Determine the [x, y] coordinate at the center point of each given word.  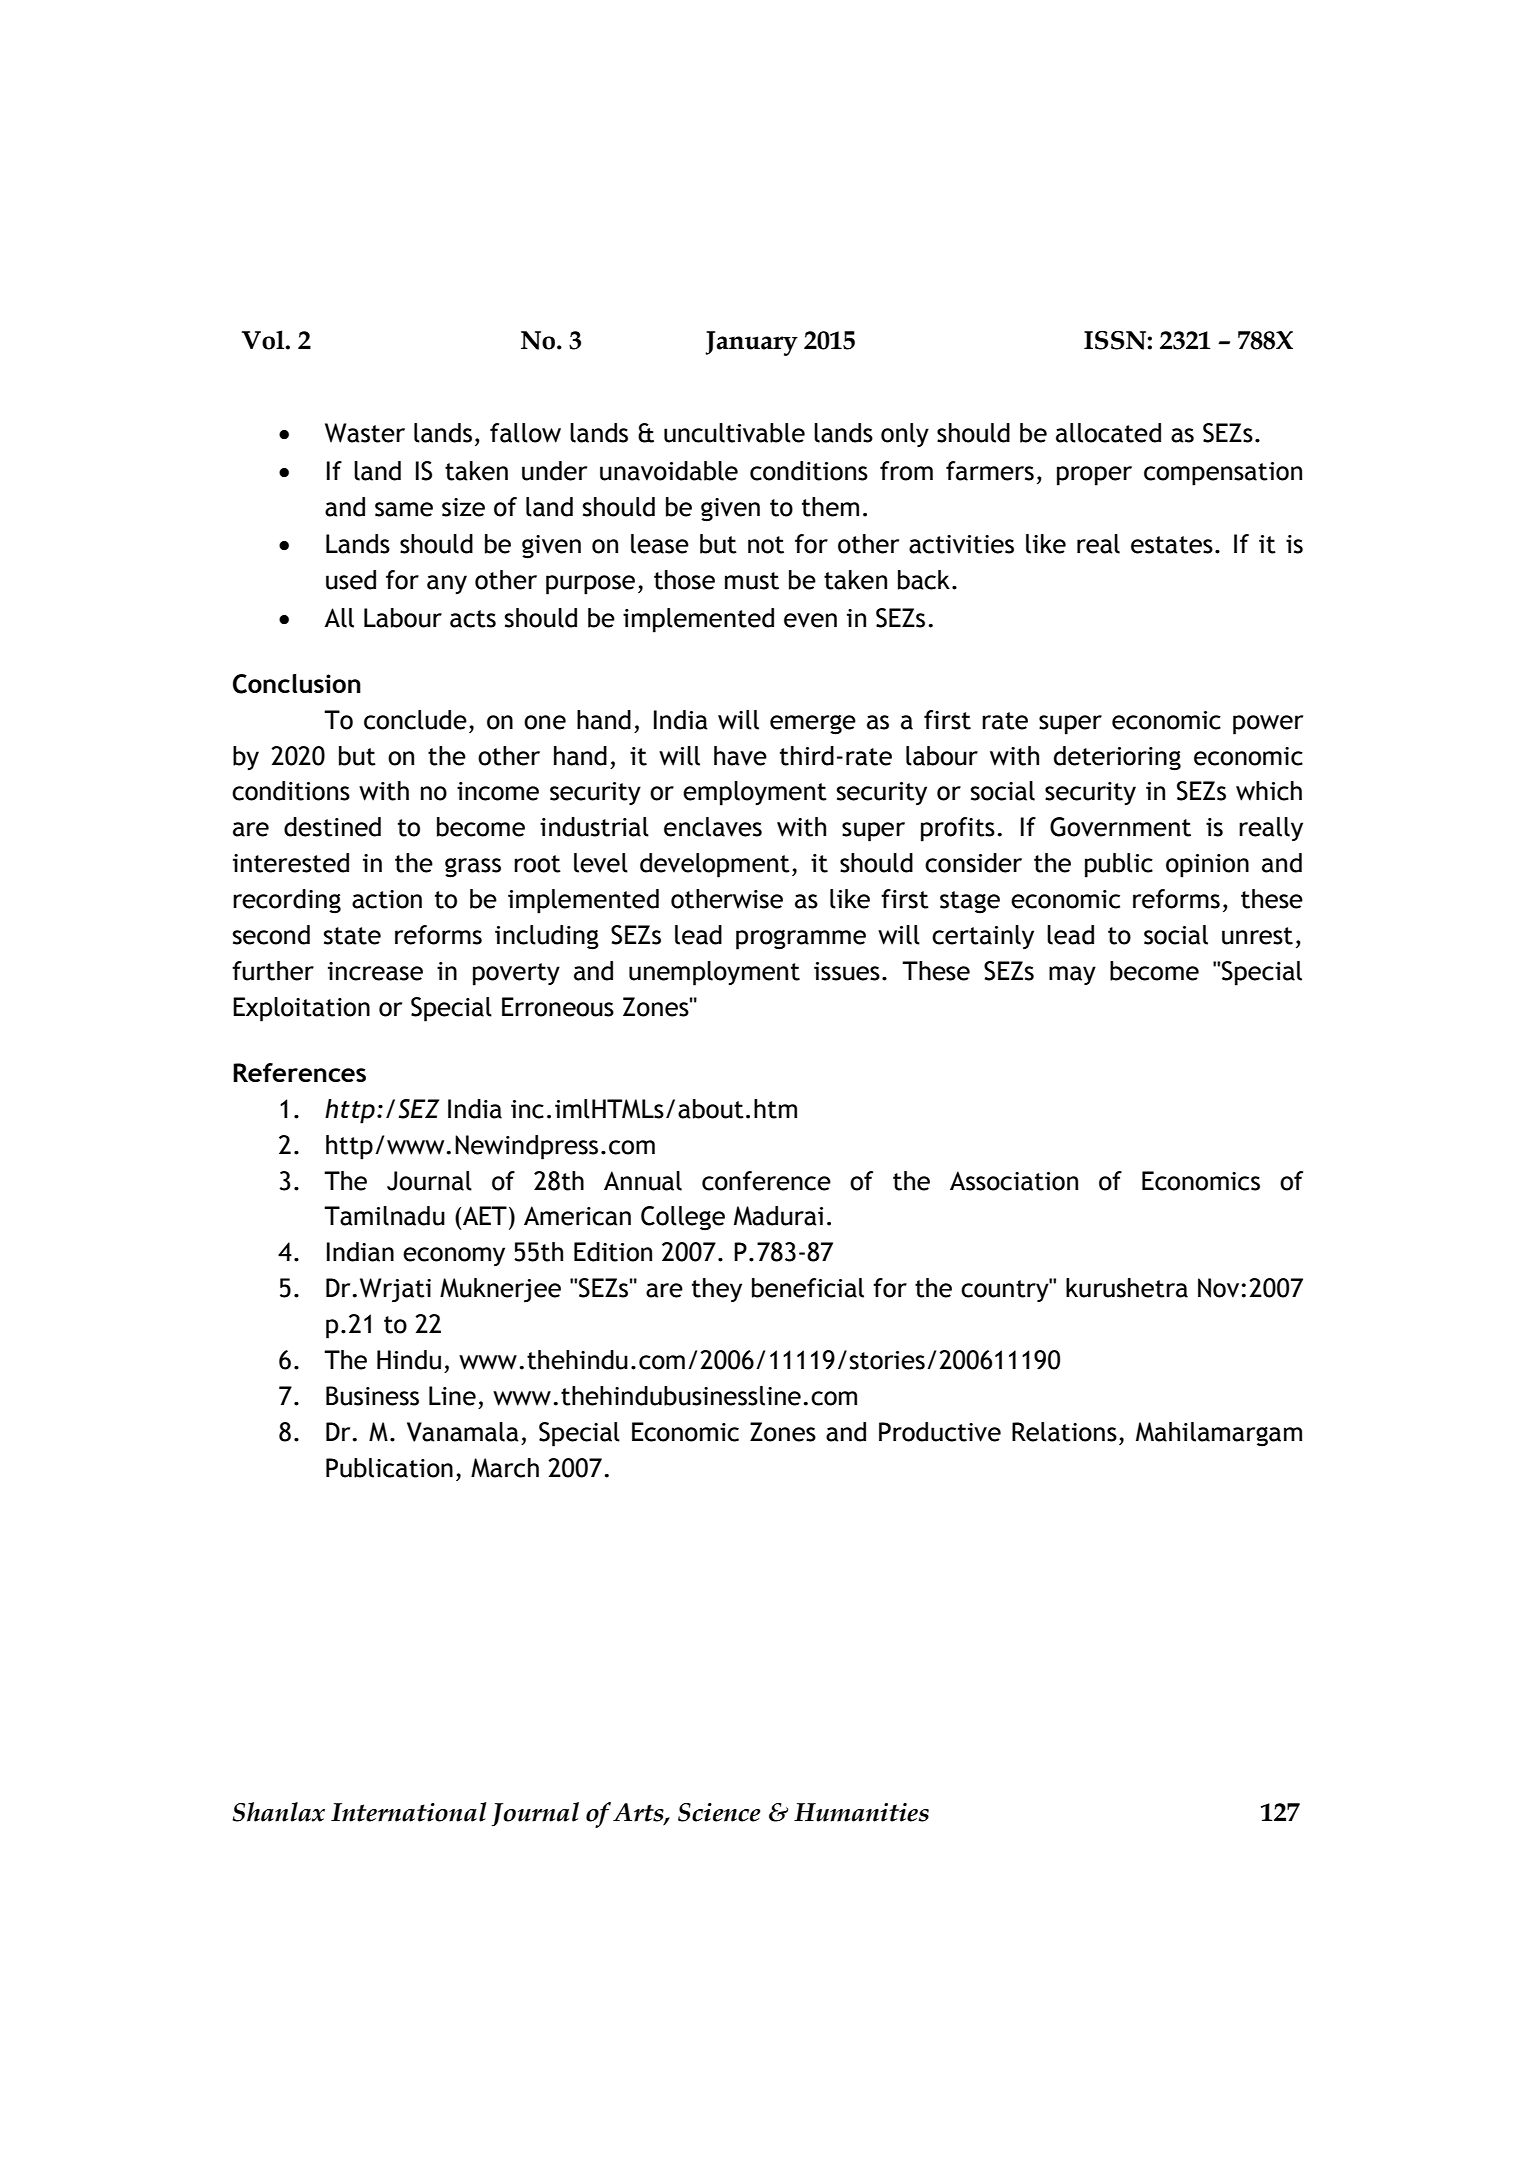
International [409, 1812]
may [1072, 975]
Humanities [861, 1812]
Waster [365, 433]
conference [766, 1181]
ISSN [1116, 340]
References [299, 1072]
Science [719, 1812]
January [752, 343]
